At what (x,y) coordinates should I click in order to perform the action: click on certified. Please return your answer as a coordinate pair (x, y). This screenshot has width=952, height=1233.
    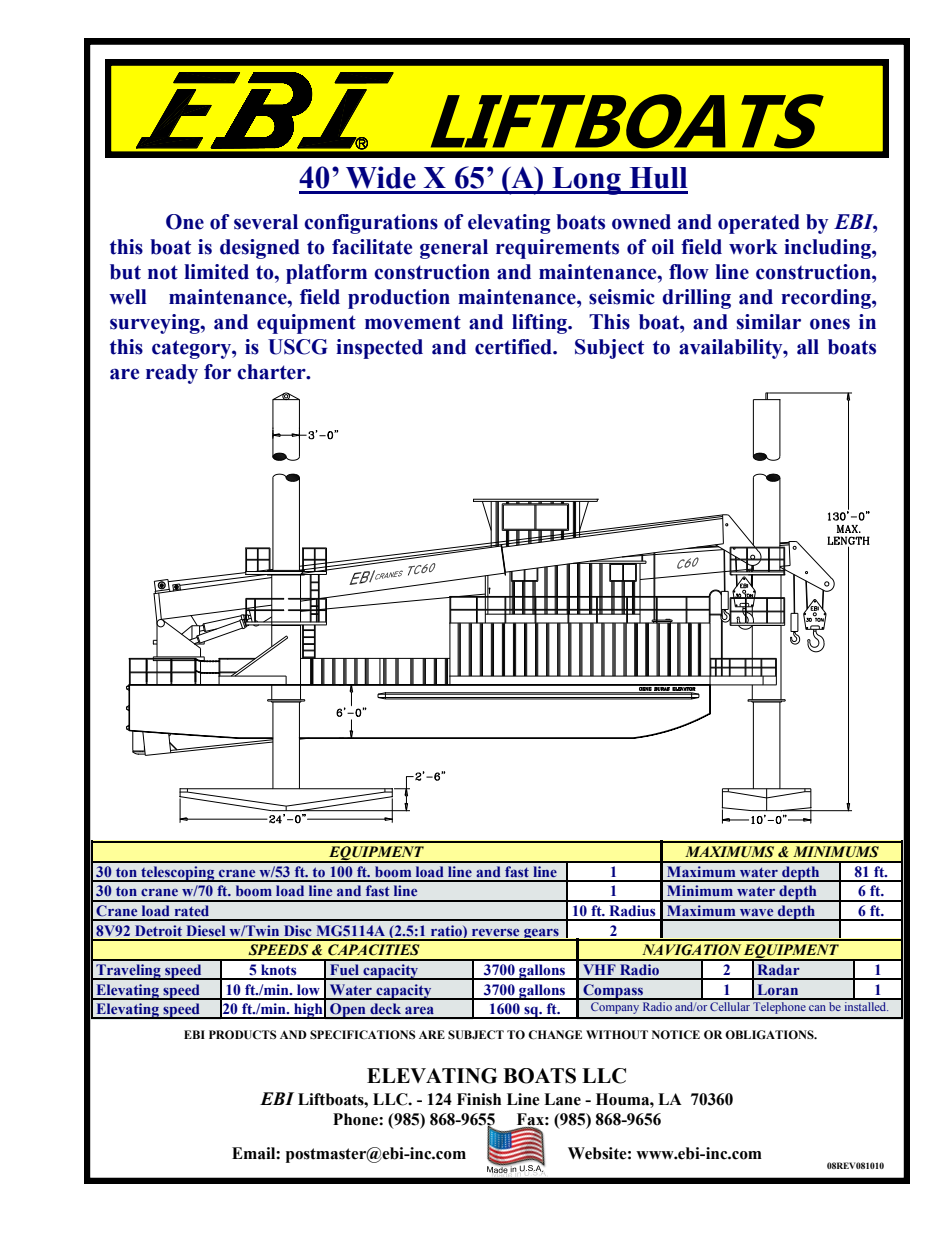
    Looking at the image, I should click on (514, 347).
